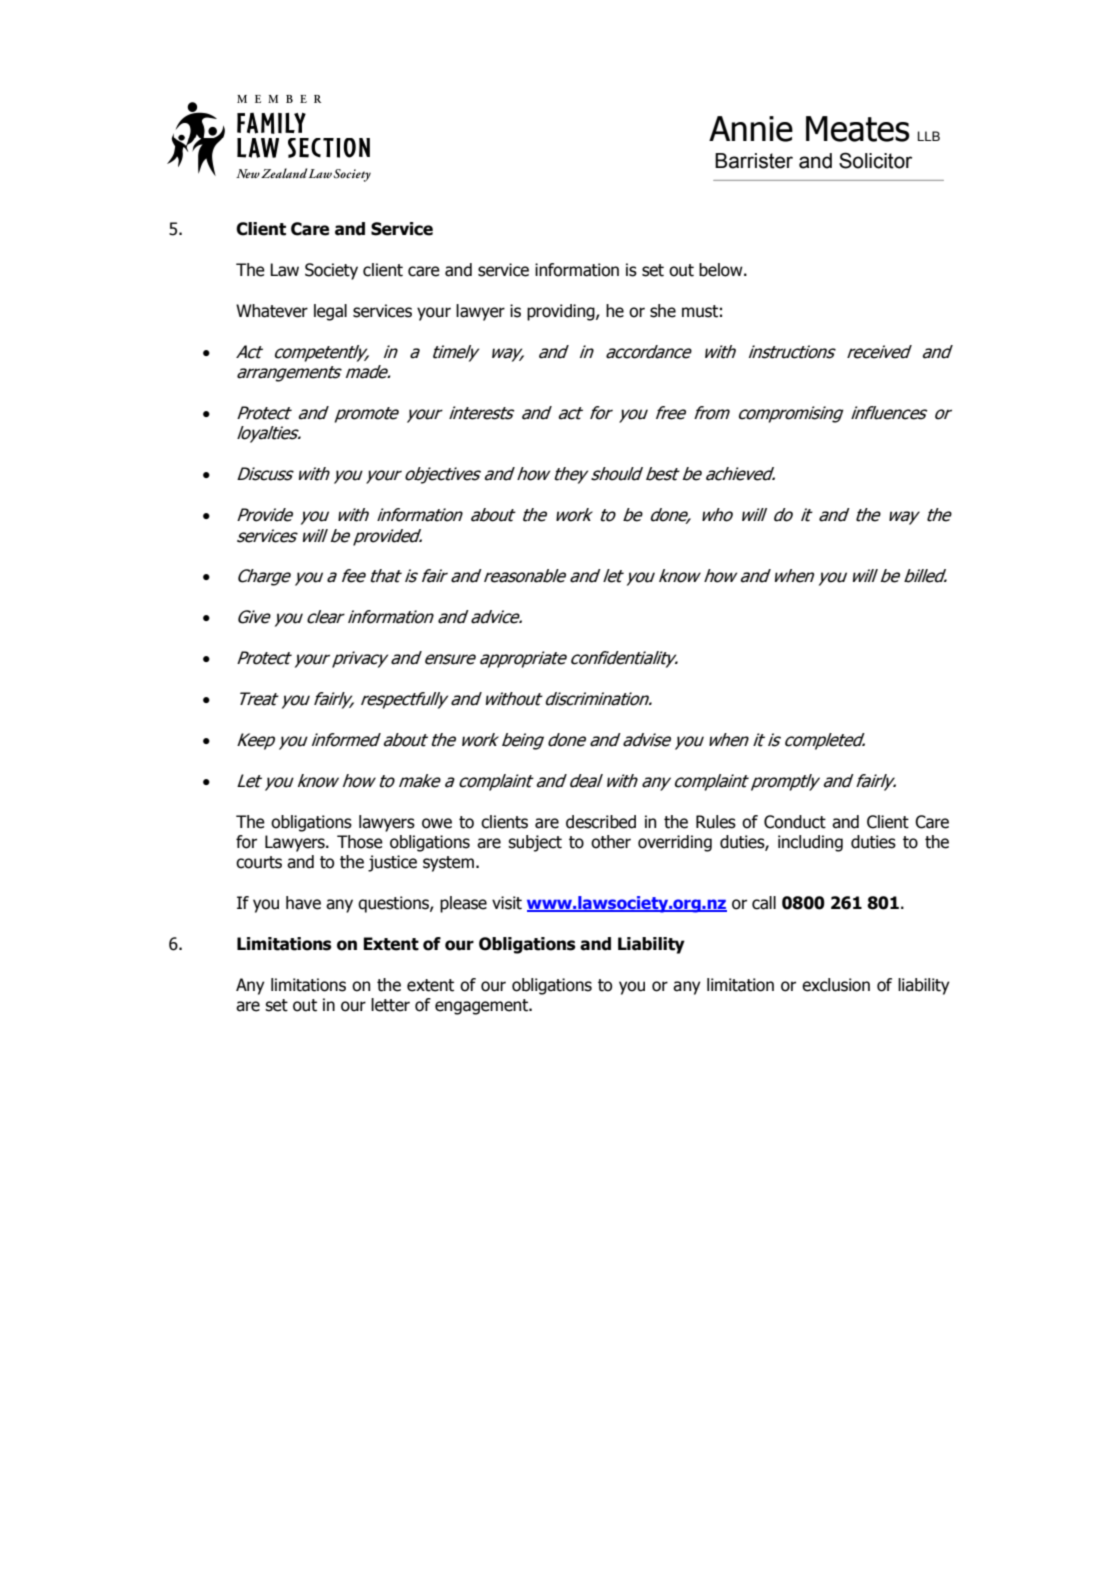 The width and height of the screenshot is (1118, 1581). Describe the element at coordinates (875, 160) in the screenshot. I see `Solicitor` at that location.
